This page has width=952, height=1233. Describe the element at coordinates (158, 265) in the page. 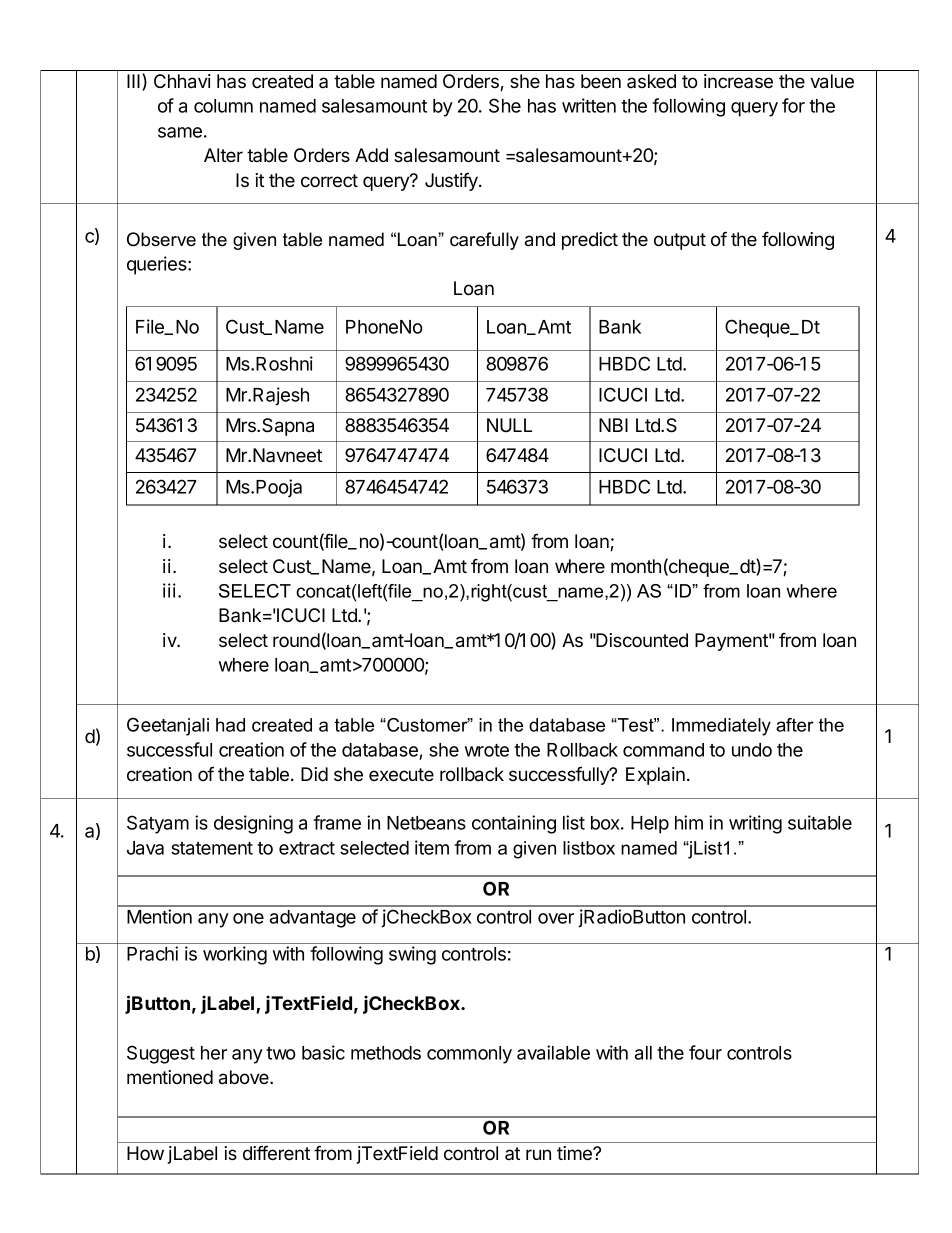

I see `queries` at that location.
